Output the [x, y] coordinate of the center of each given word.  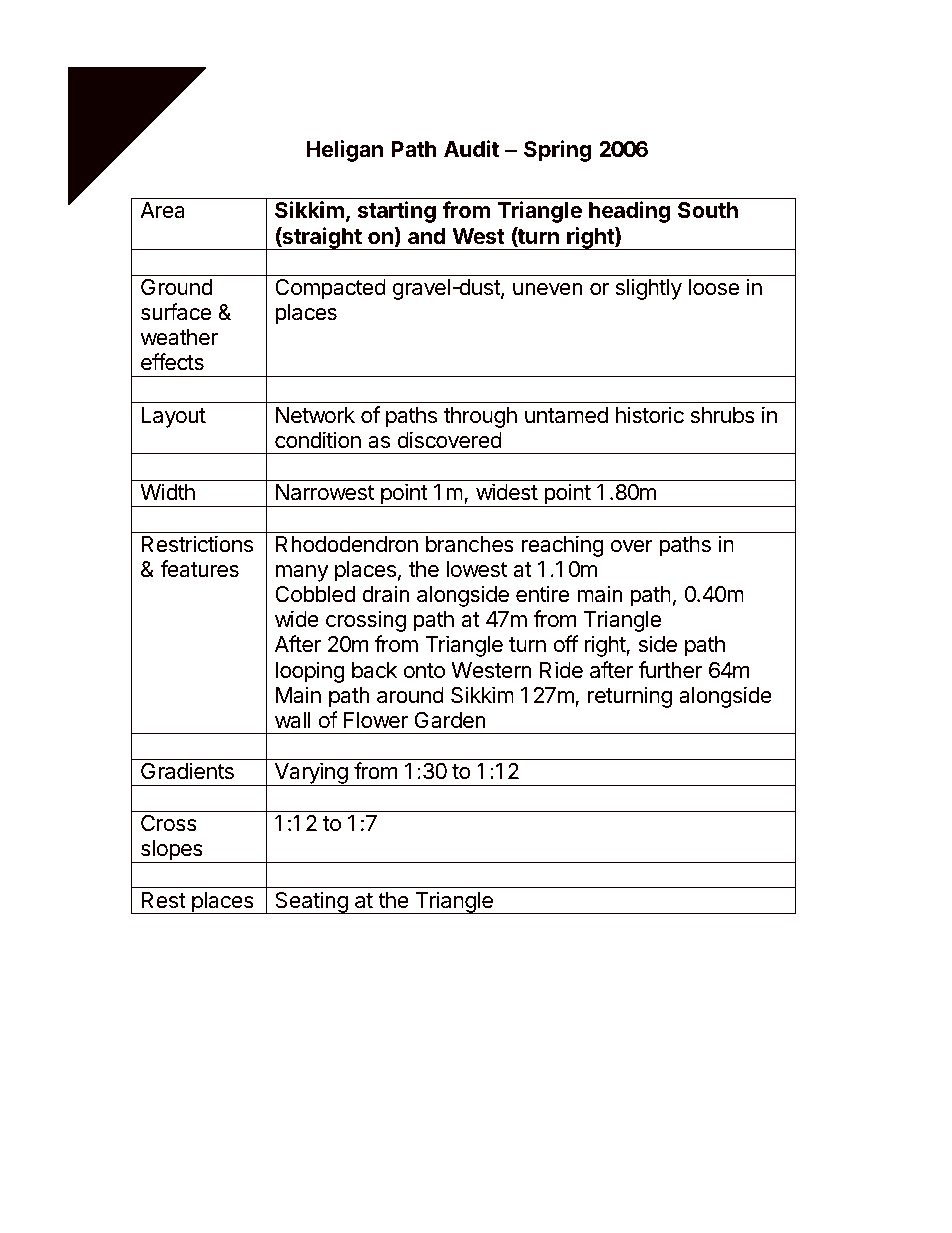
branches [470, 544]
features [199, 569]
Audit [471, 148]
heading [629, 212]
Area [162, 210]
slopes [171, 851]
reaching [563, 546]
